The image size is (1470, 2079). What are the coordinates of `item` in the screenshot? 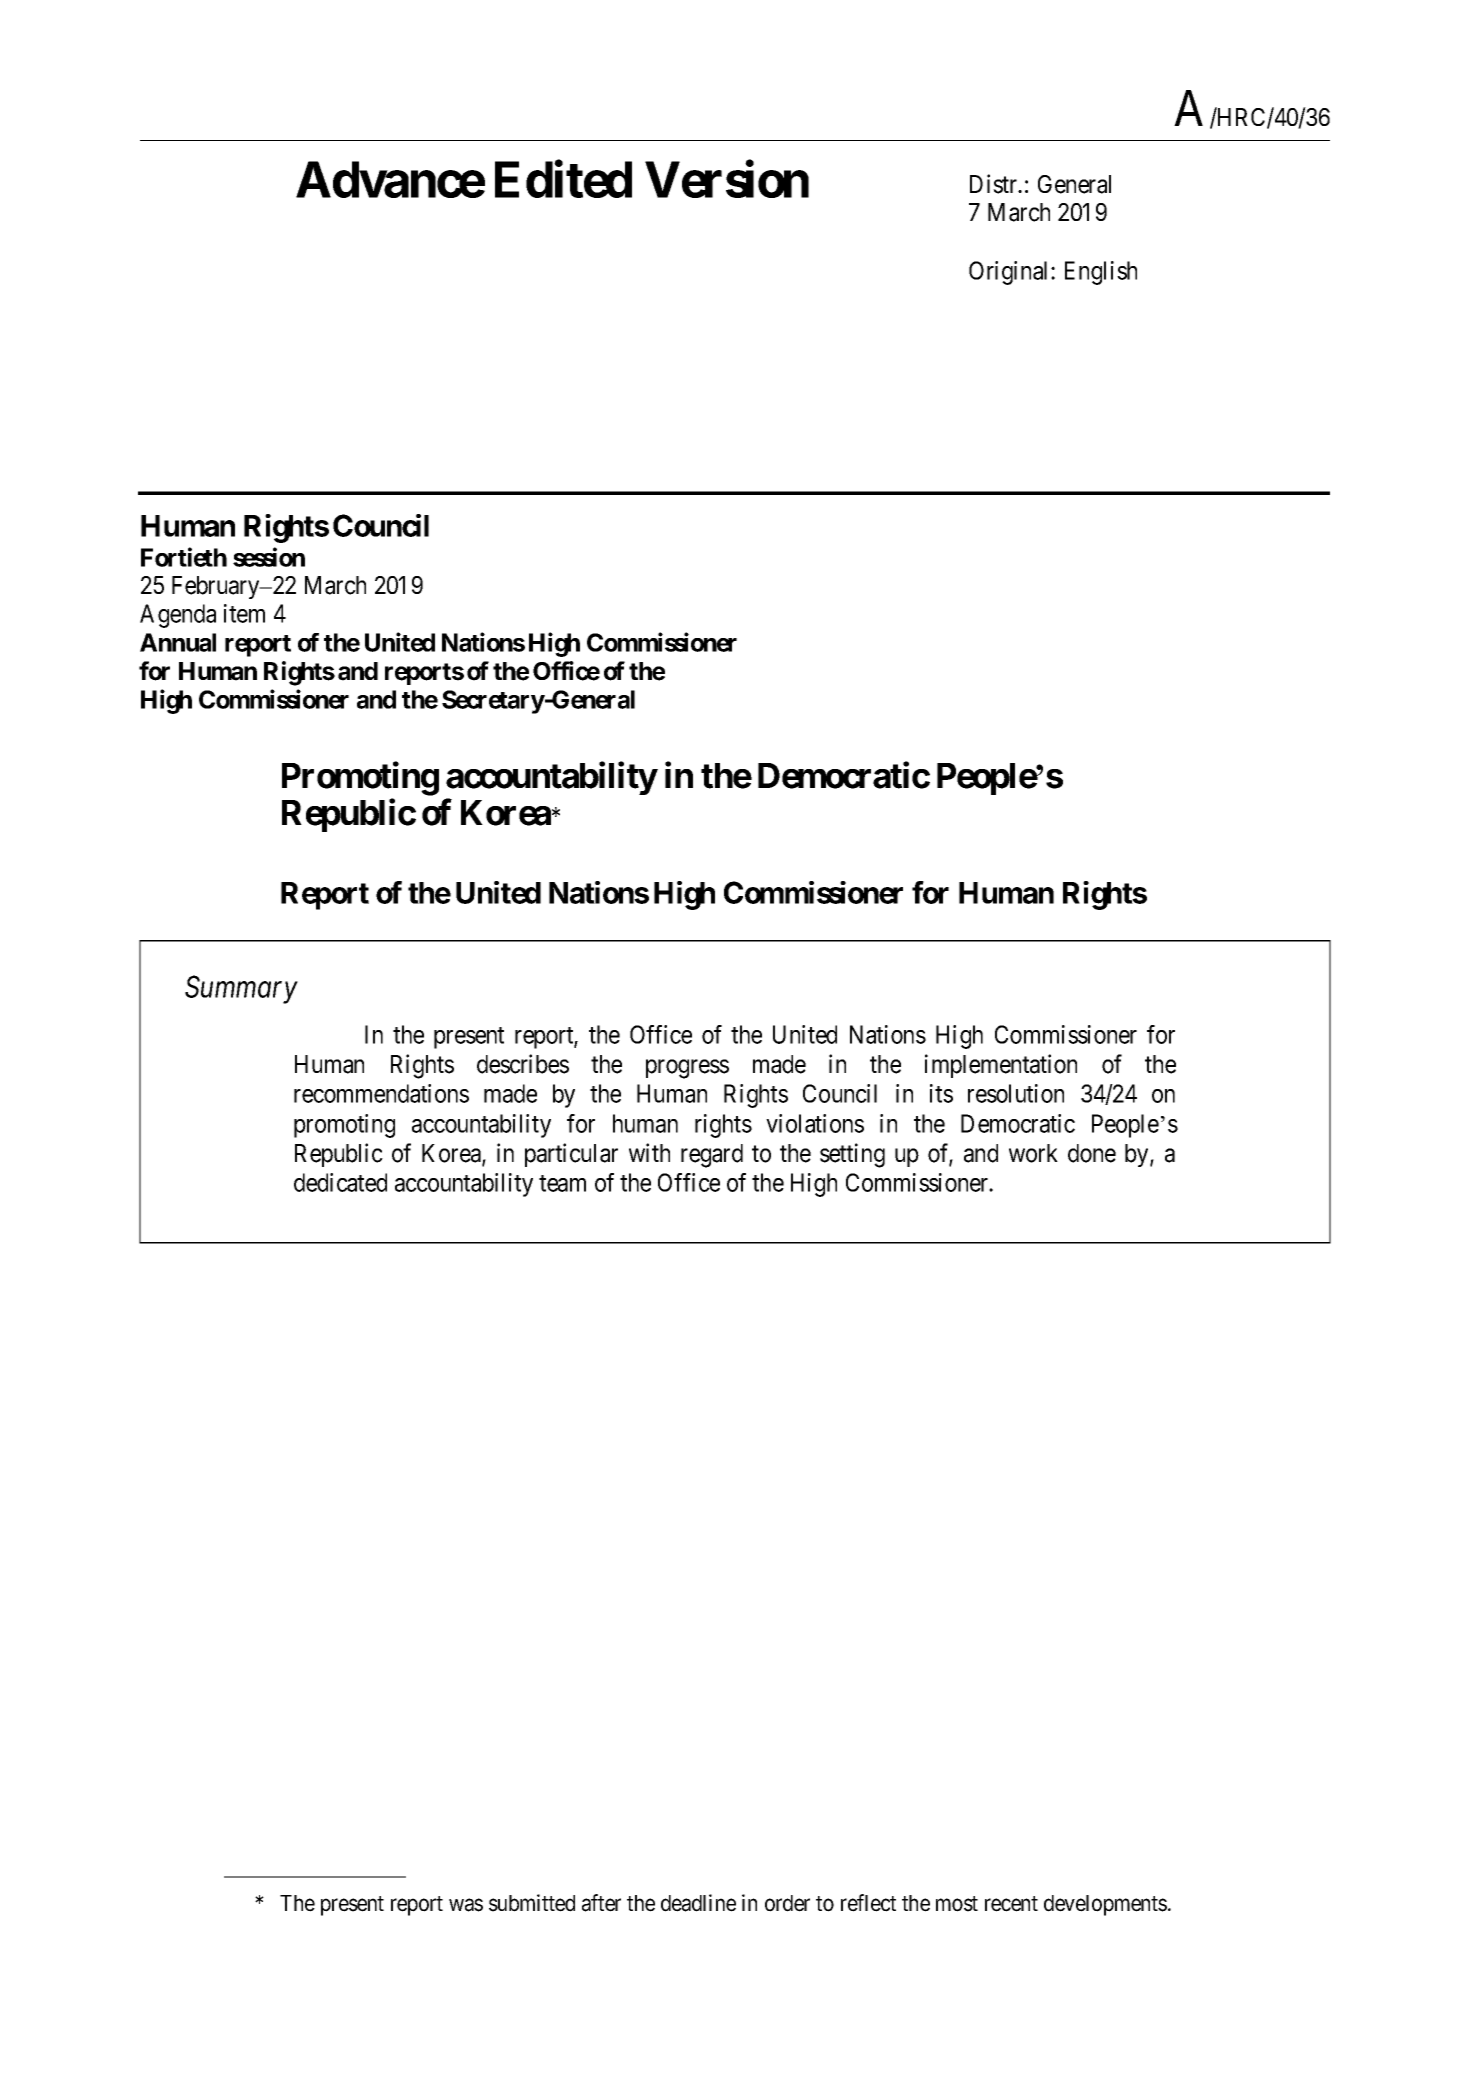 It's located at (244, 613).
